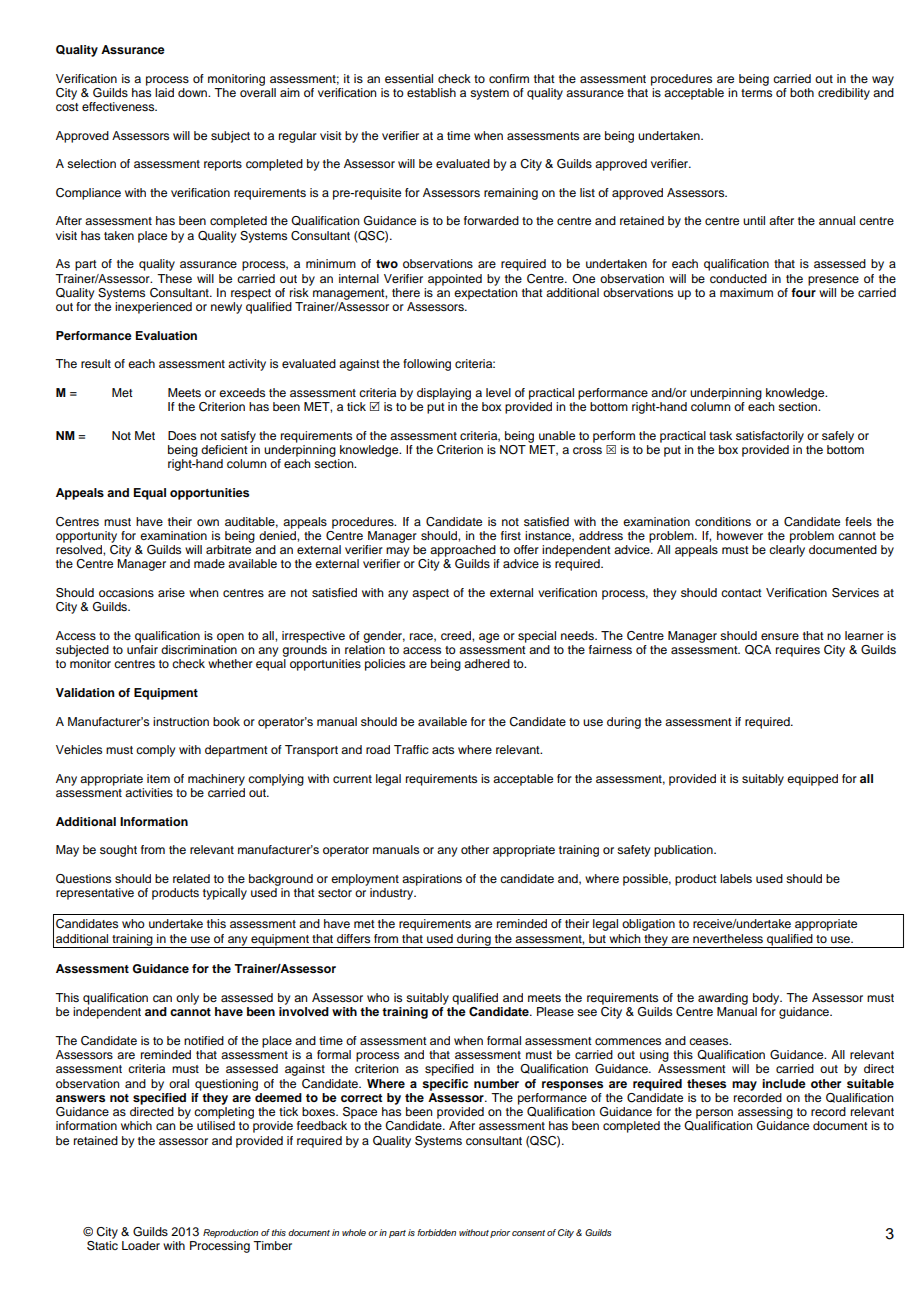 Image resolution: width=924 pixels, height=1308 pixels. I want to click on Loader, so click(141, 1245).
